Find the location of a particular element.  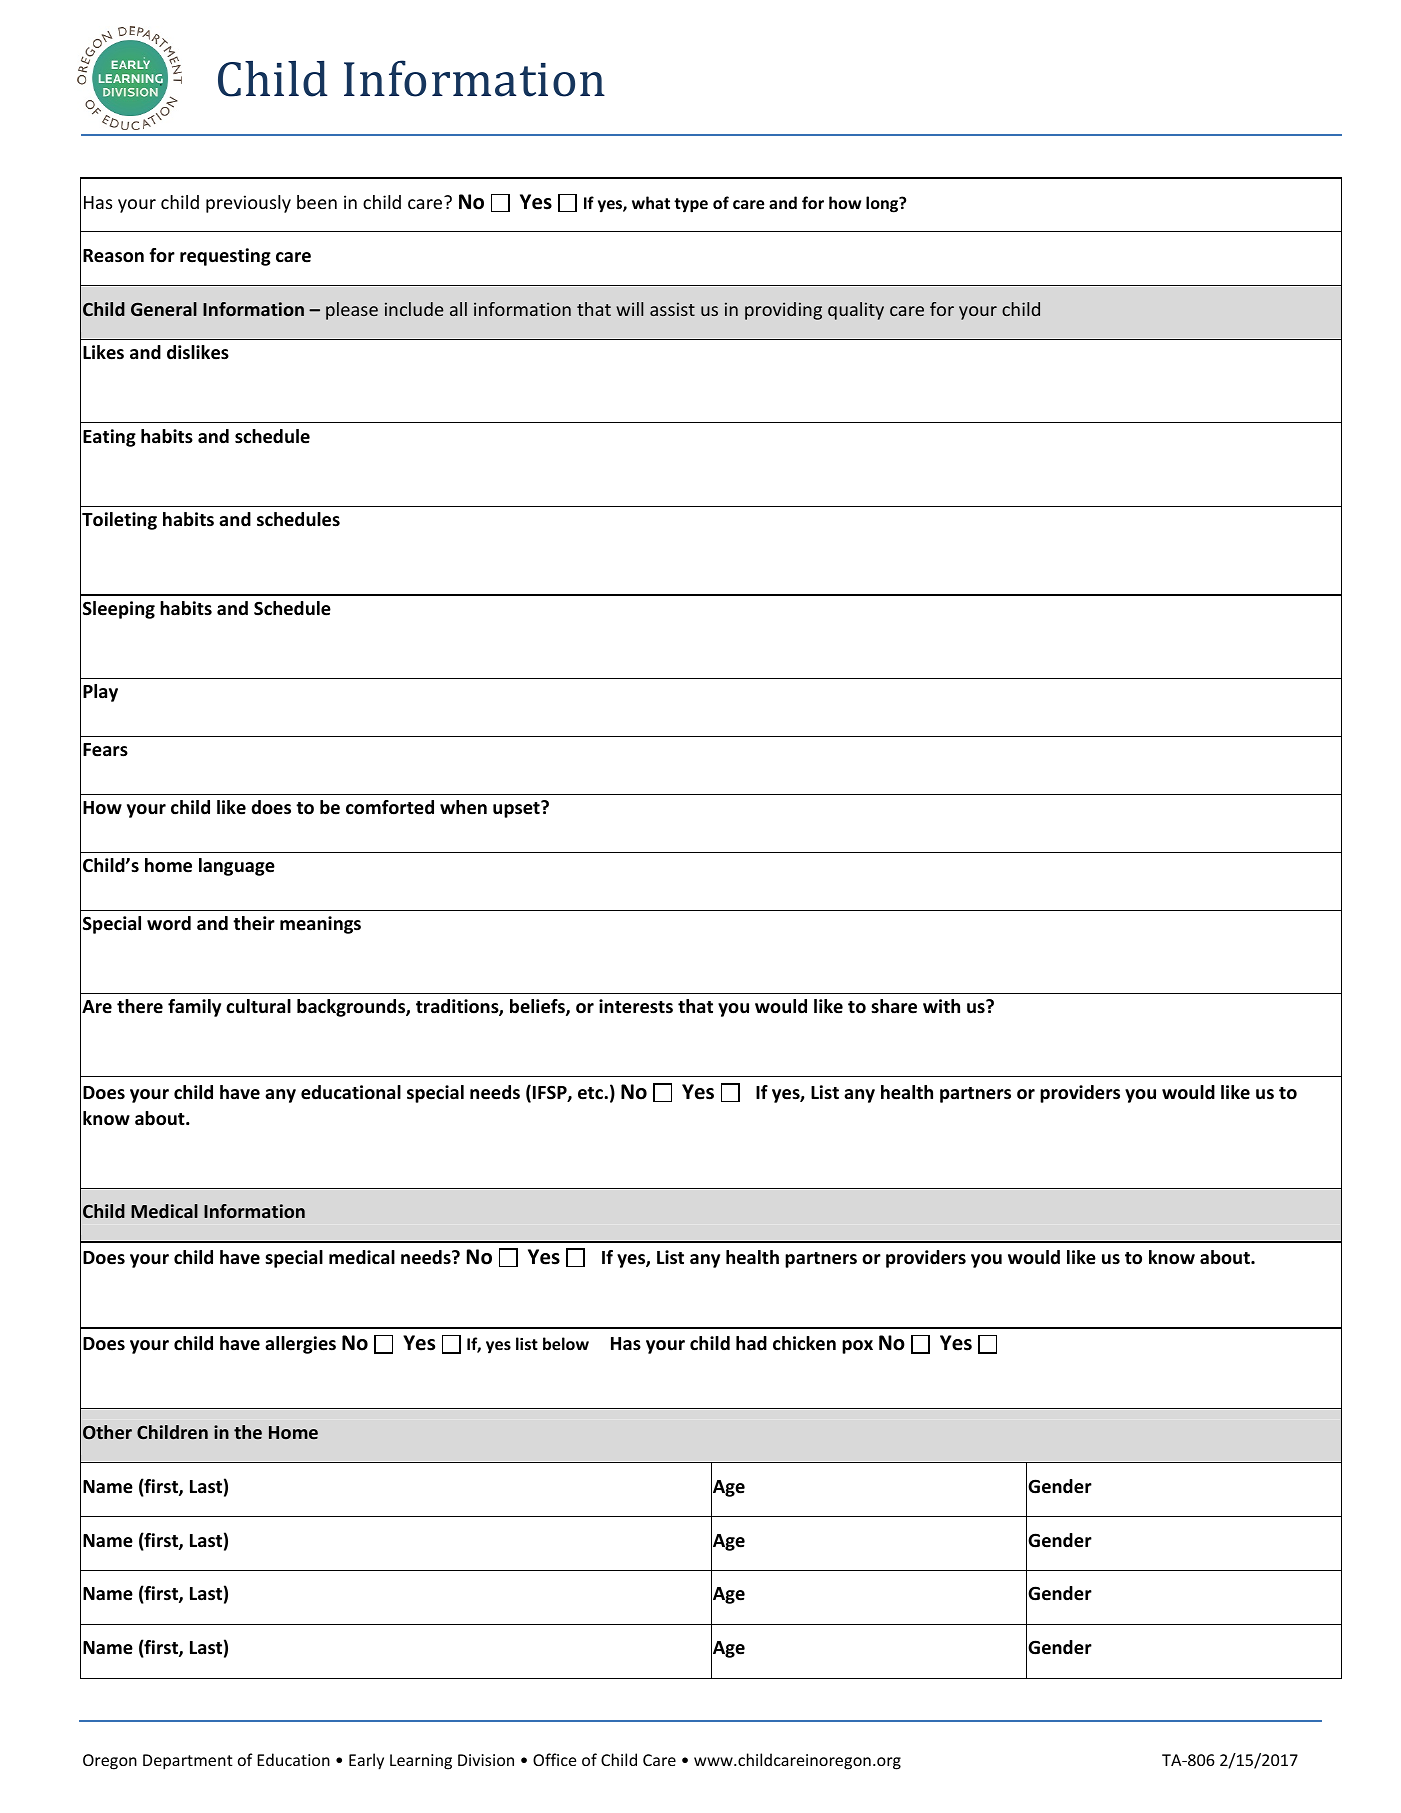

Department is located at coordinates (188, 1762).
